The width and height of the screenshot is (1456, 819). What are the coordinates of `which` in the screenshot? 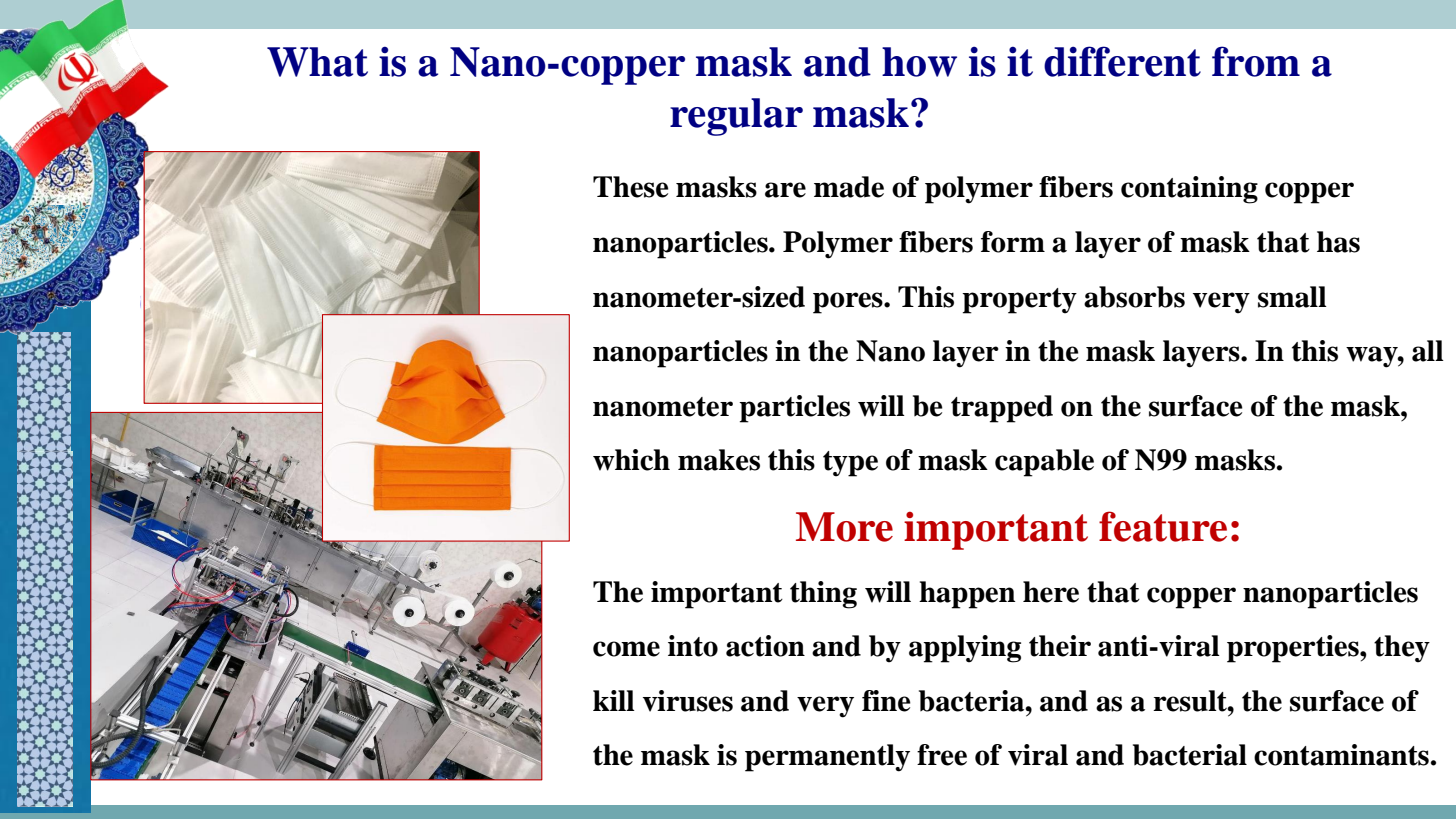 It's located at (631, 460).
